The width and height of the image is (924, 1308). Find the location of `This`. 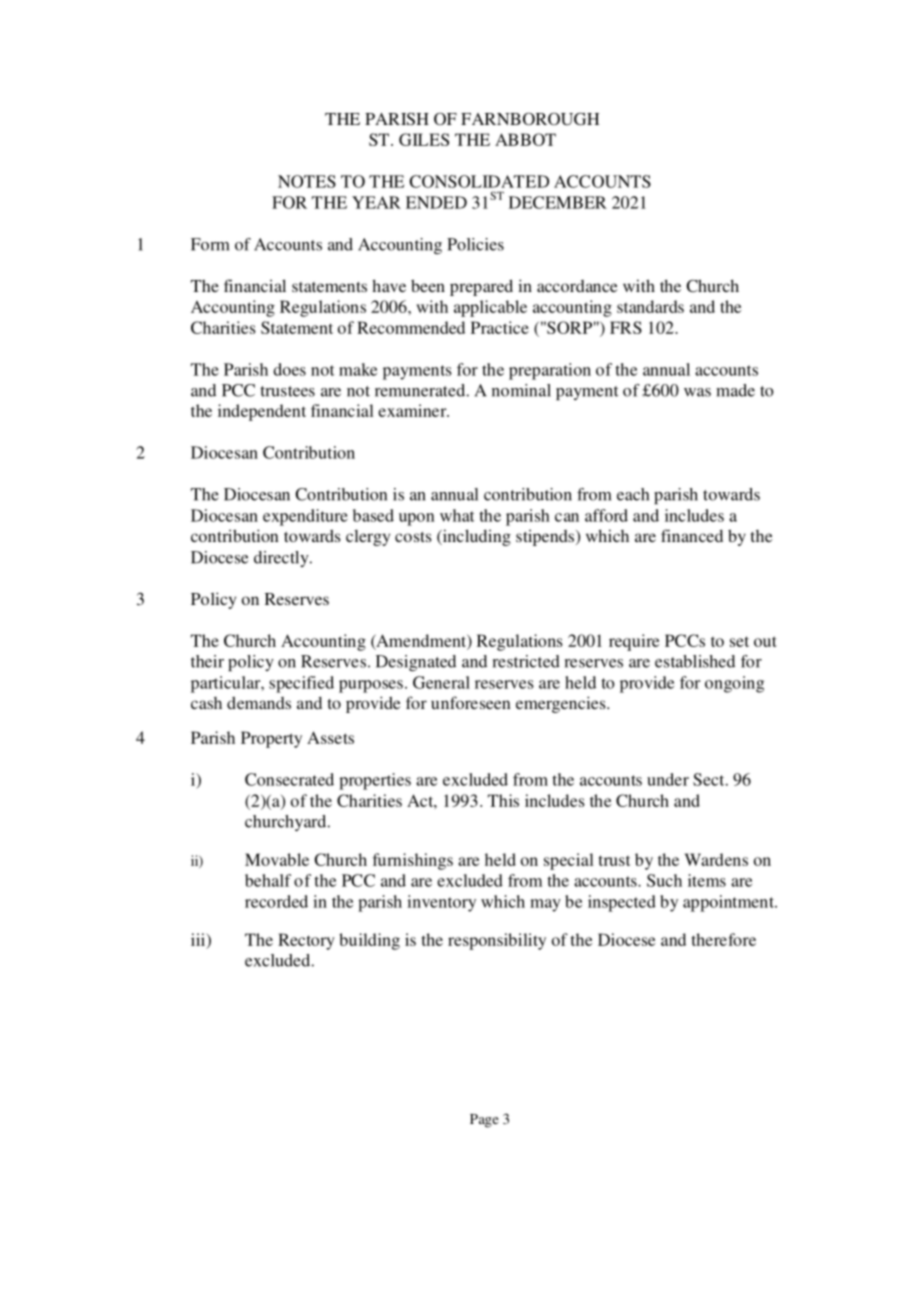

This is located at coordinates (503, 800).
